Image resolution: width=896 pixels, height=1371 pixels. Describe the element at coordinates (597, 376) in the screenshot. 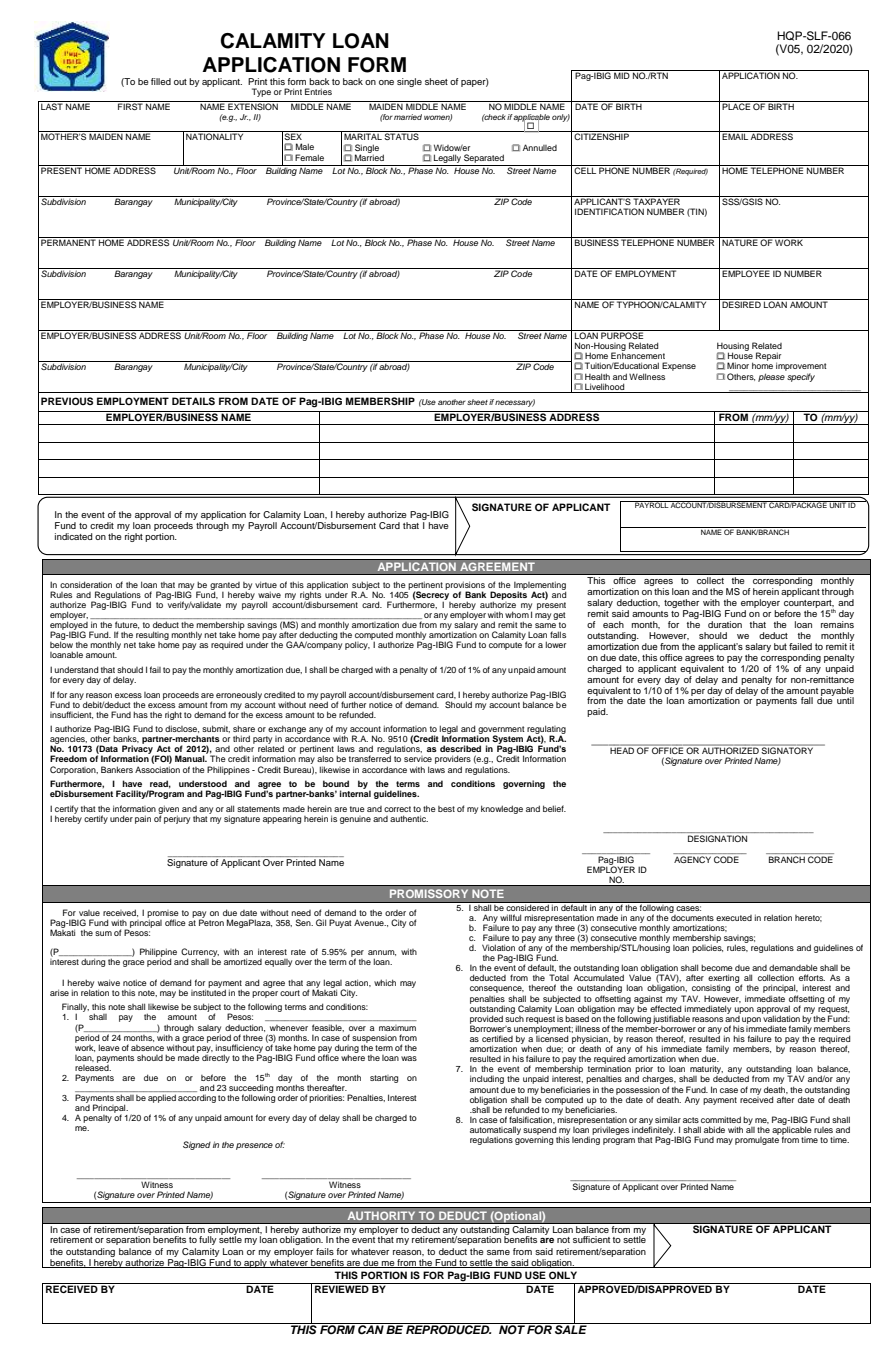

I see `Health` at that location.
